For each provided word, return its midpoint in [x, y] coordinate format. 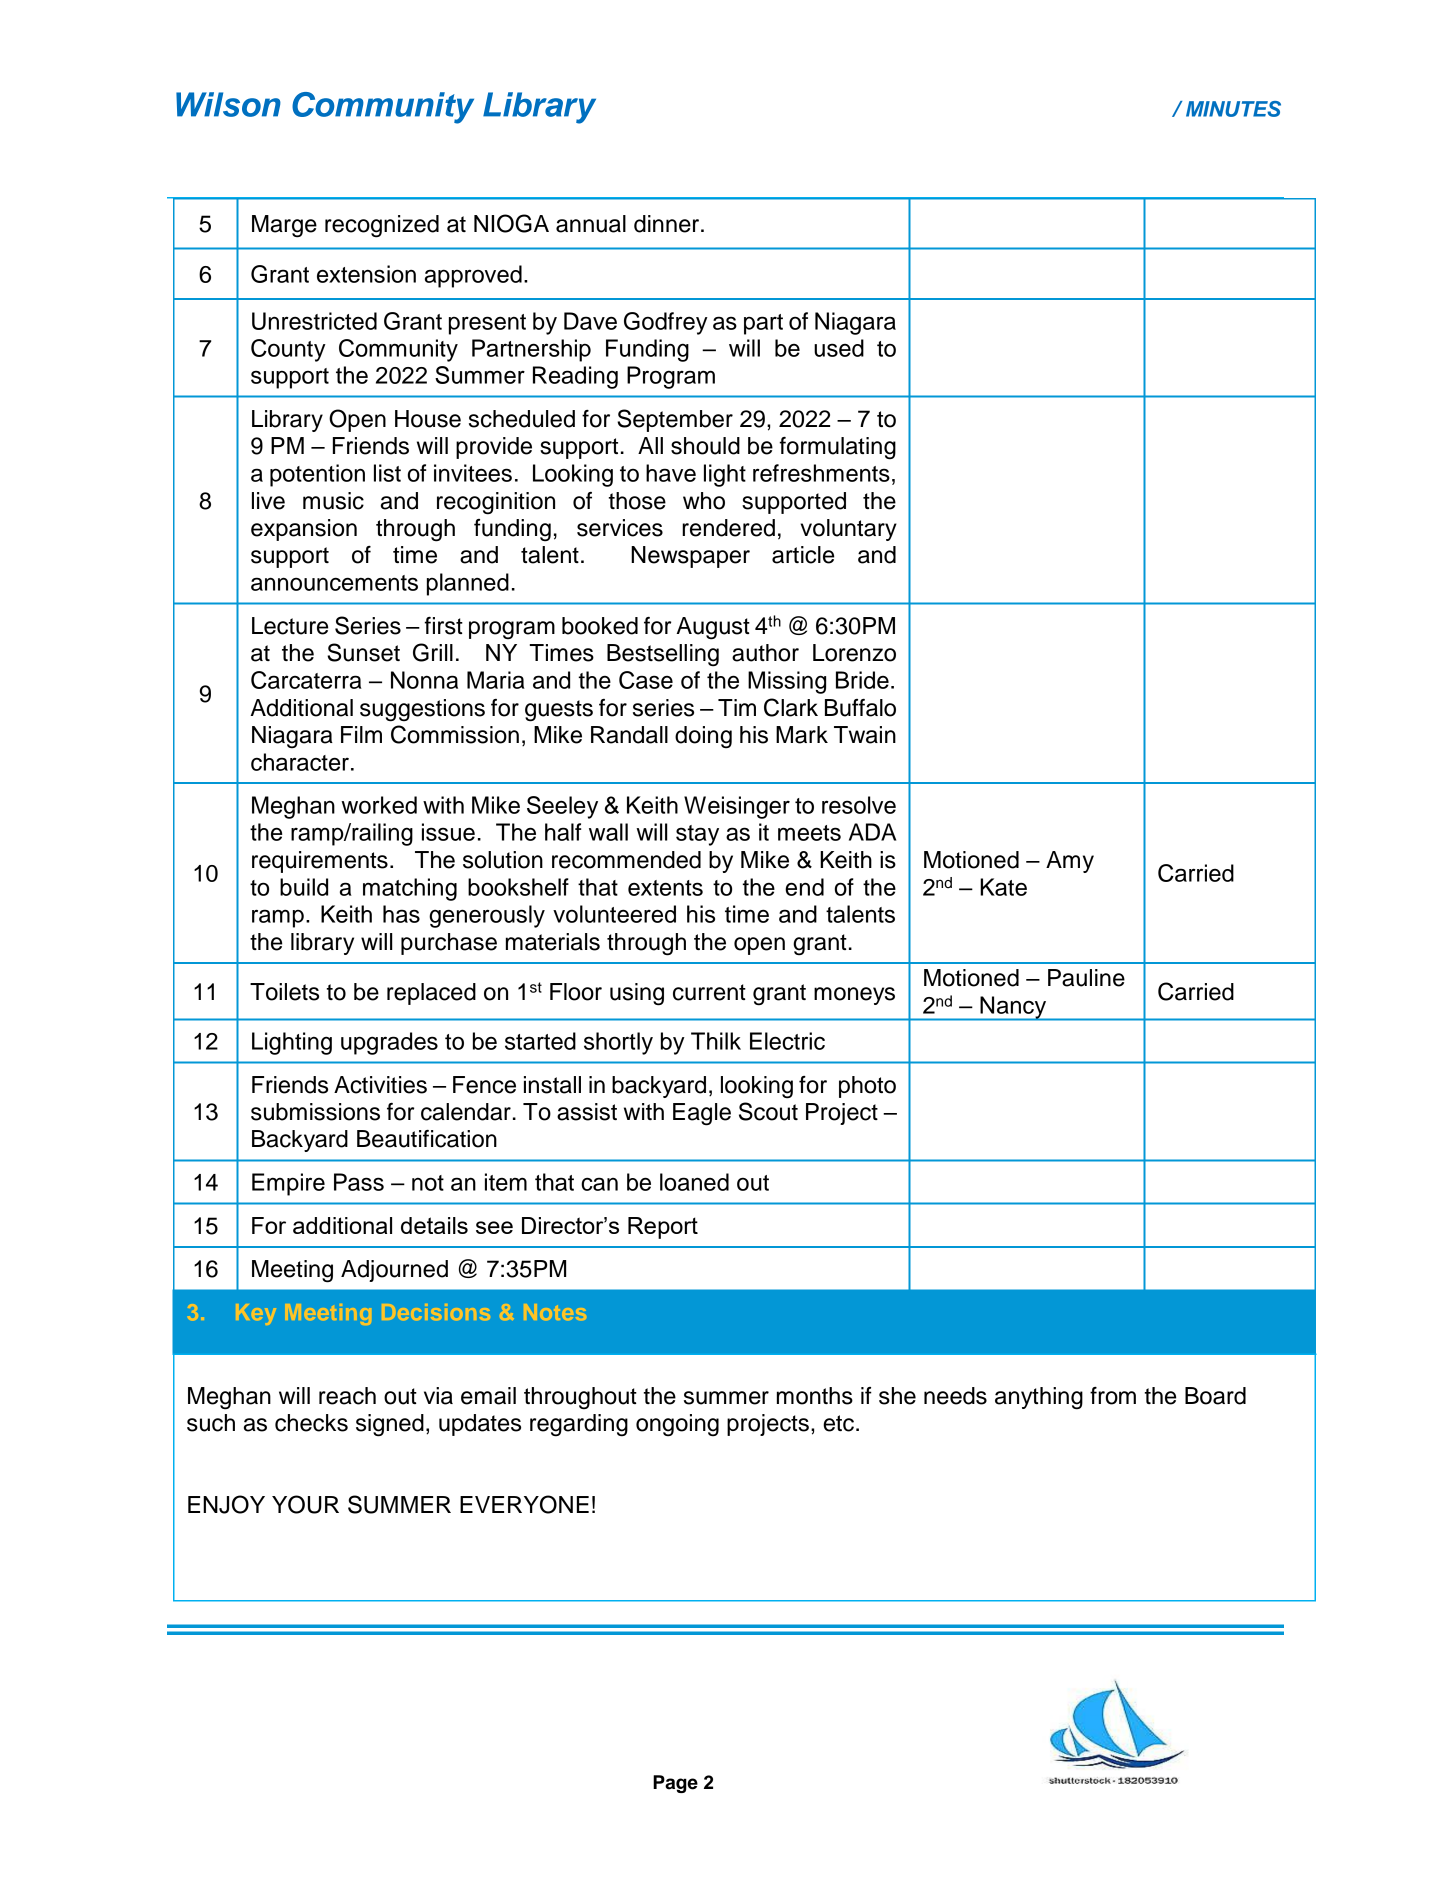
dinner [668, 224]
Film [361, 734]
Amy [1070, 862]
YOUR [305, 1504]
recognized [382, 226]
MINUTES [1233, 109]
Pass [359, 1182]
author [765, 653]
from [1113, 1396]
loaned [694, 1182]
